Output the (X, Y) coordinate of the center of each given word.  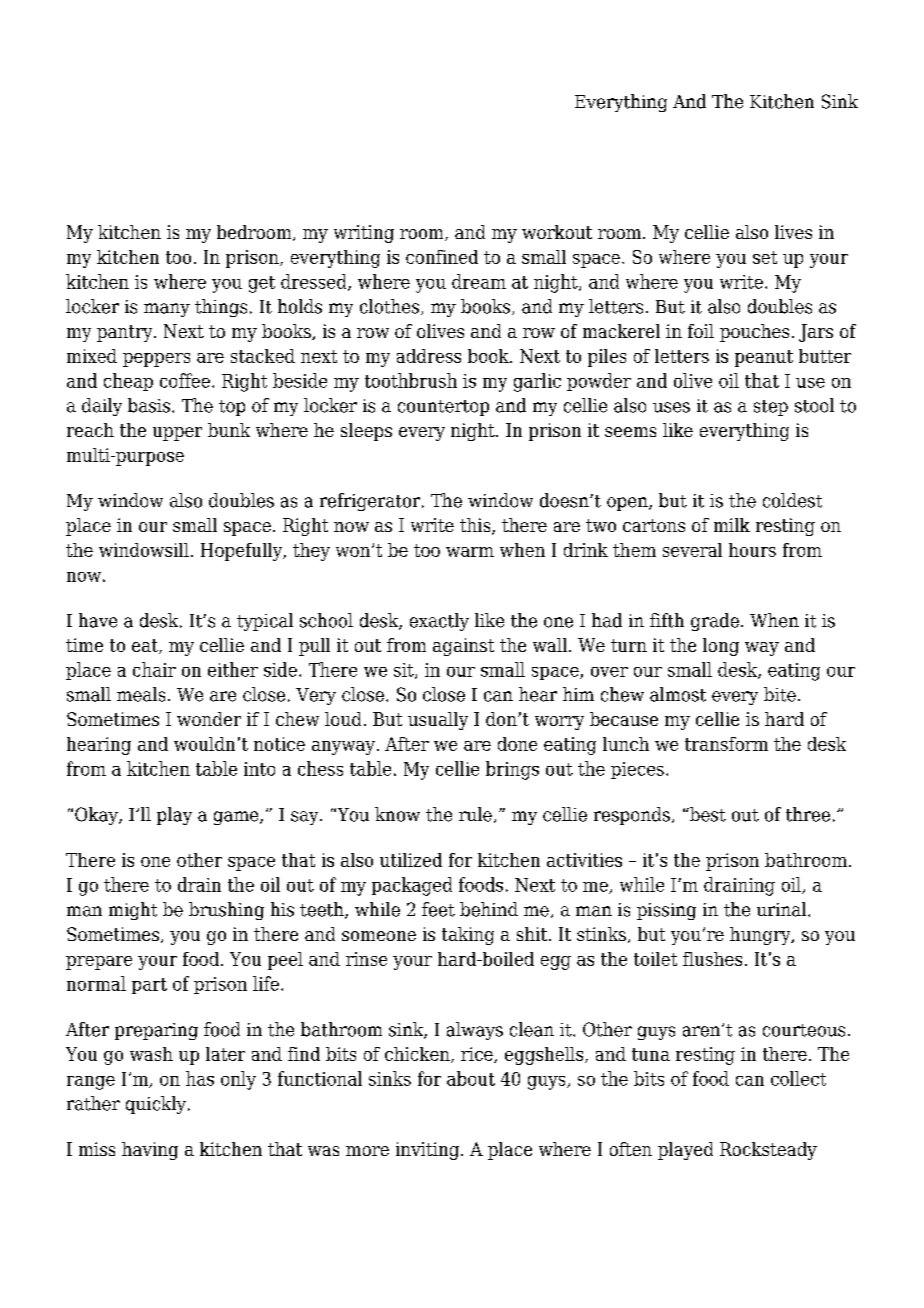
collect (798, 1078)
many (167, 310)
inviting (429, 1151)
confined (442, 257)
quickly (156, 1105)
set (765, 257)
